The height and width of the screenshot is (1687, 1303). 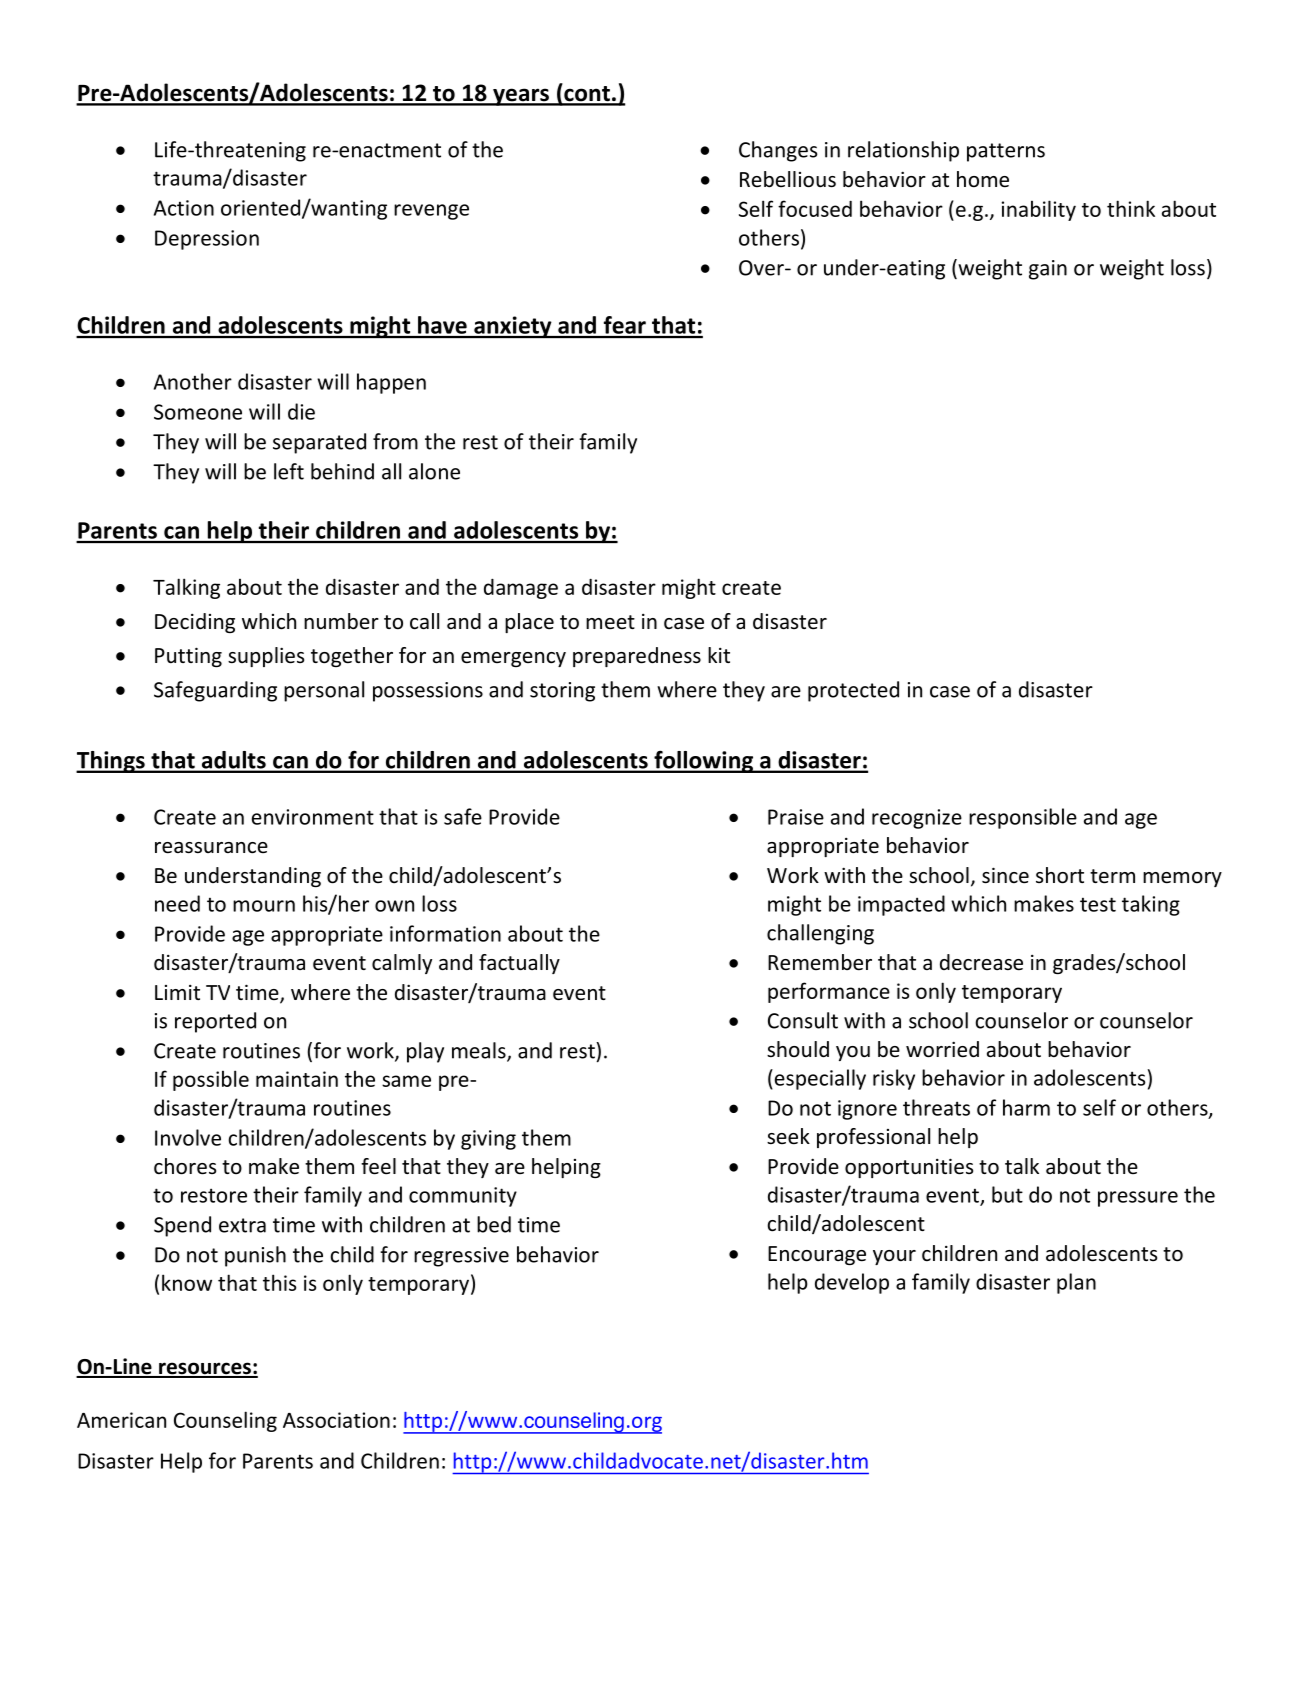 What do you see at coordinates (1006, 152) in the screenshot?
I see `patterns` at bounding box center [1006, 152].
